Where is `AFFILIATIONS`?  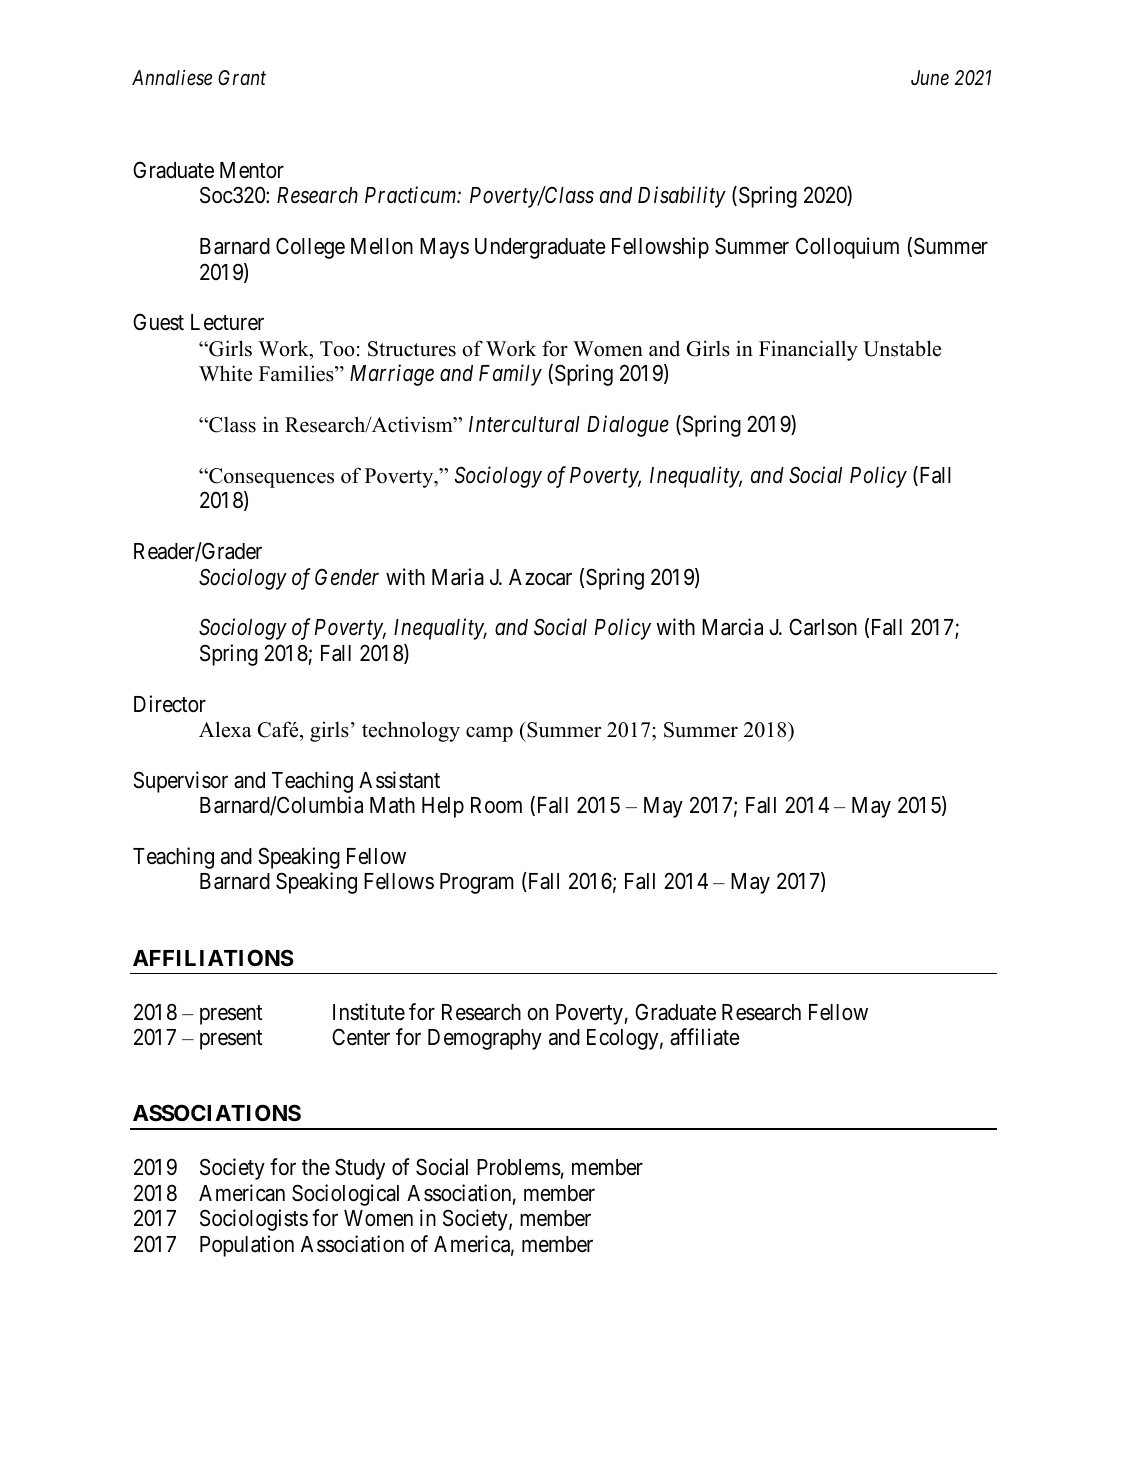
AFFILIATIONS is located at coordinates (213, 958).
